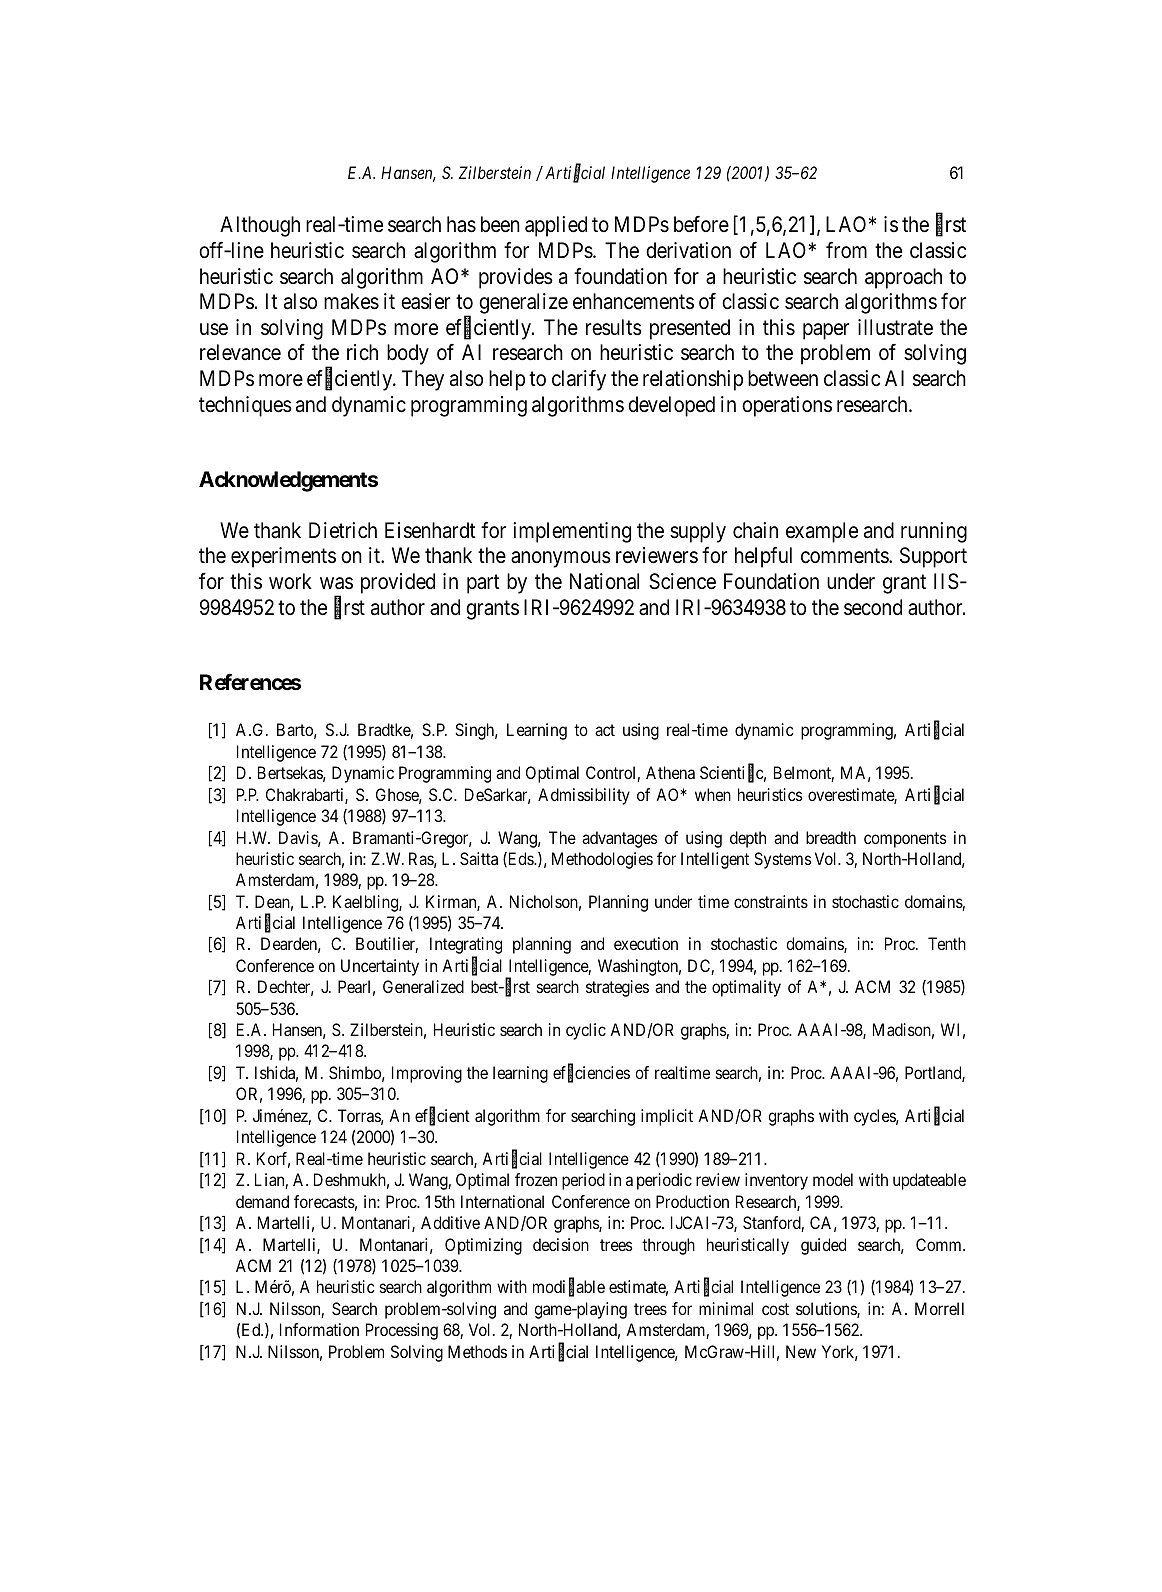  What do you see at coordinates (831, 837) in the image?
I see `breadth` at bounding box center [831, 837].
